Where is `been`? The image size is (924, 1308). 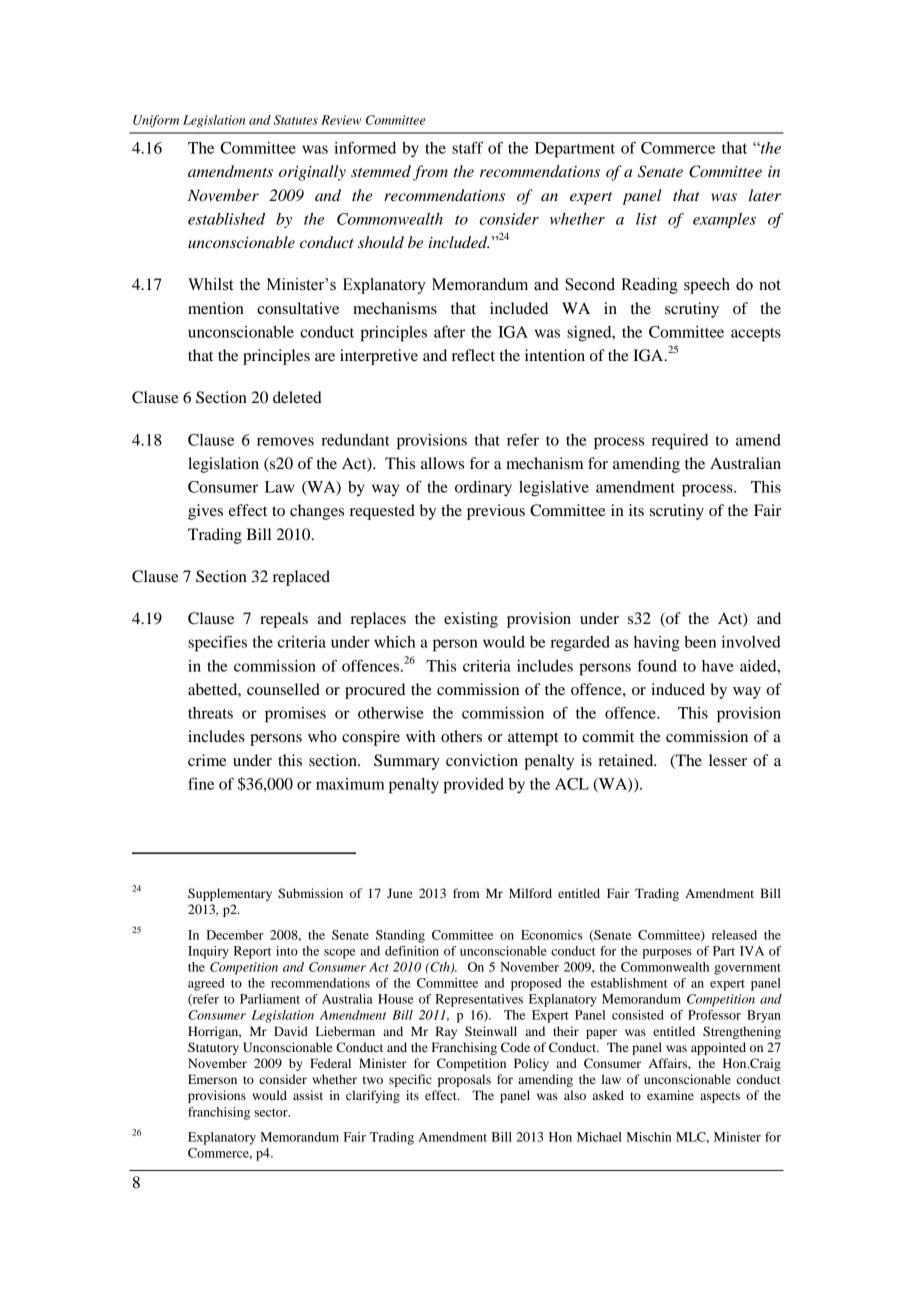
been is located at coordinates (700, 642).
